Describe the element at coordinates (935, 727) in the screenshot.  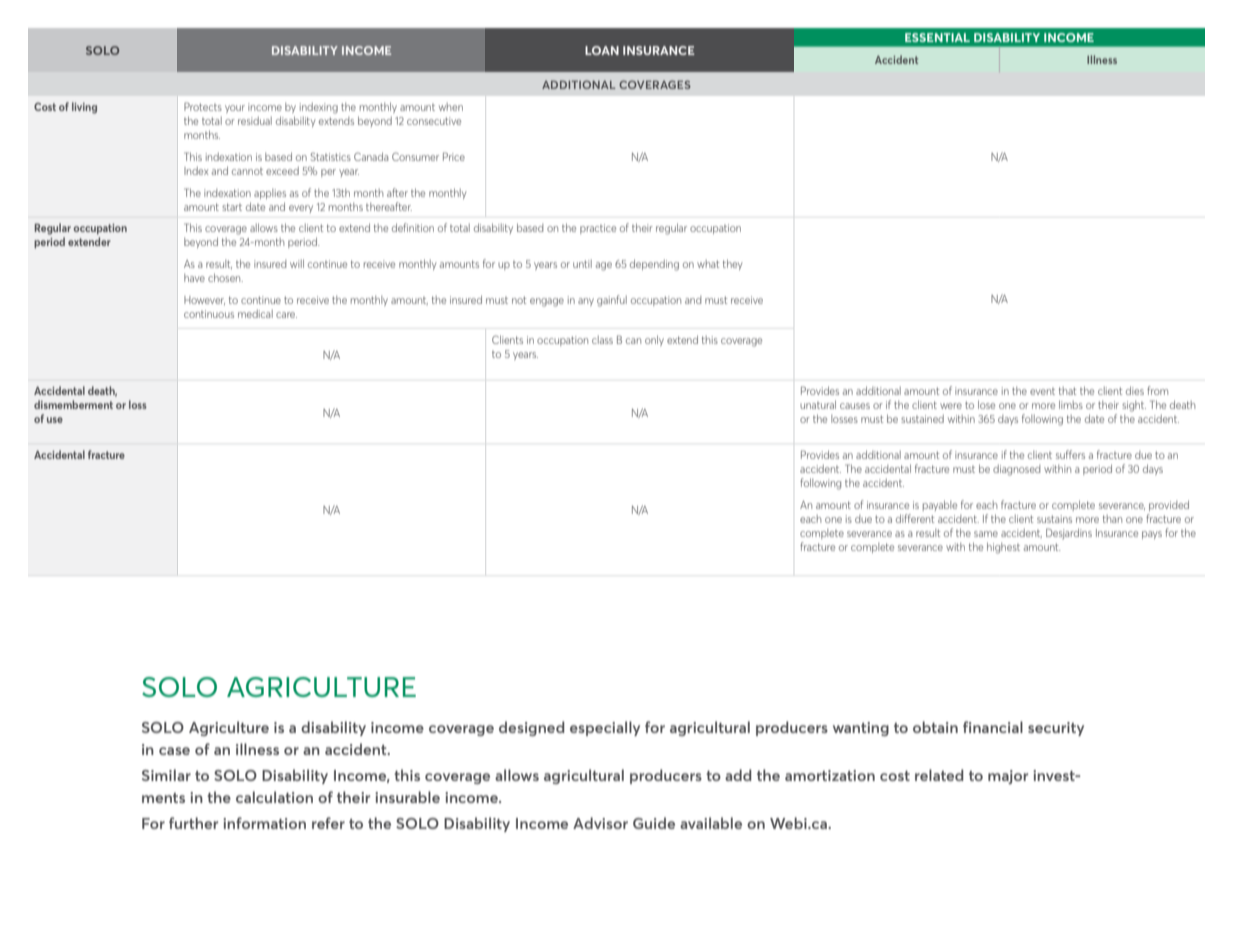
I see `obtain` at that location.
